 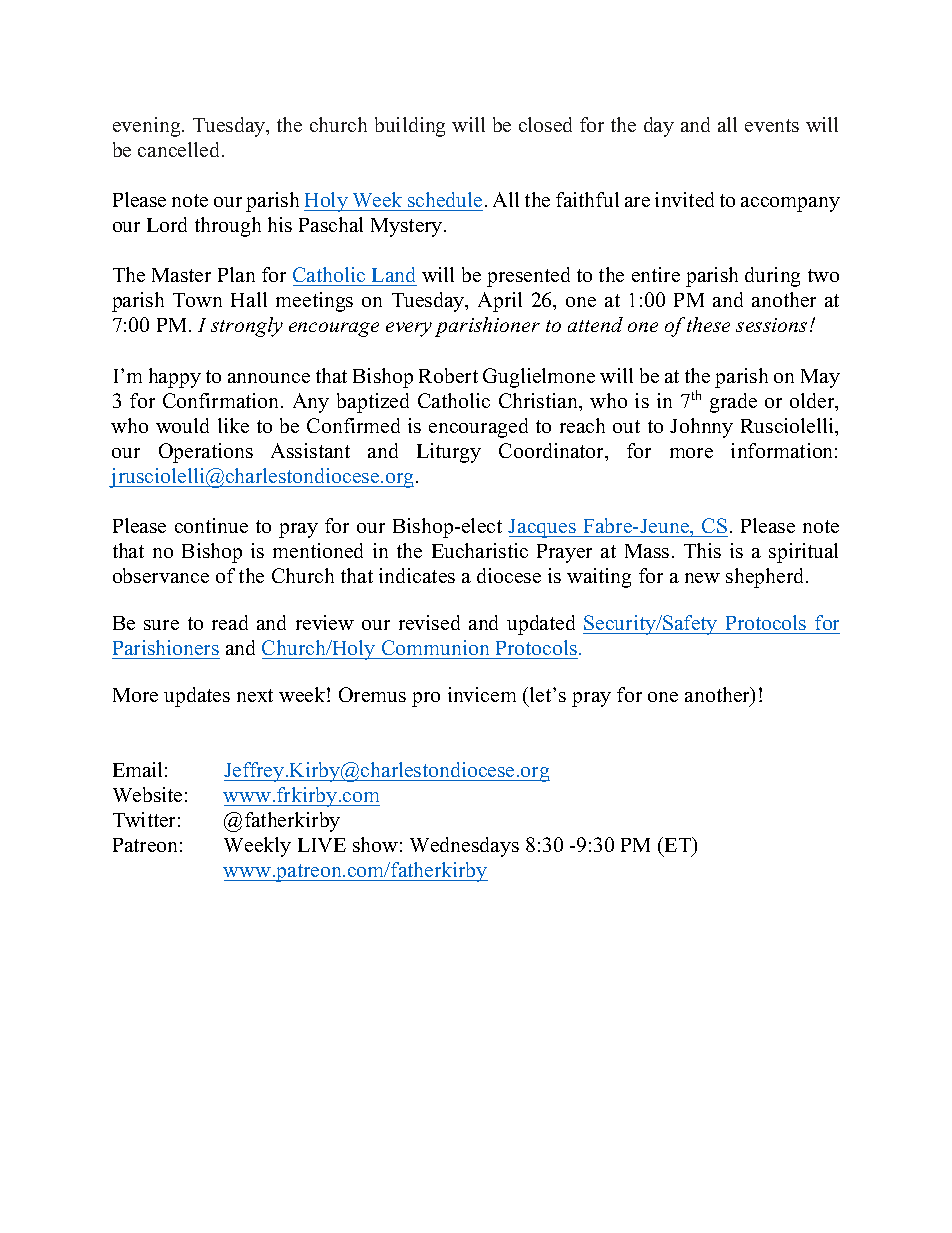 I want to click on cancelled, so click(x=180, y=149).
